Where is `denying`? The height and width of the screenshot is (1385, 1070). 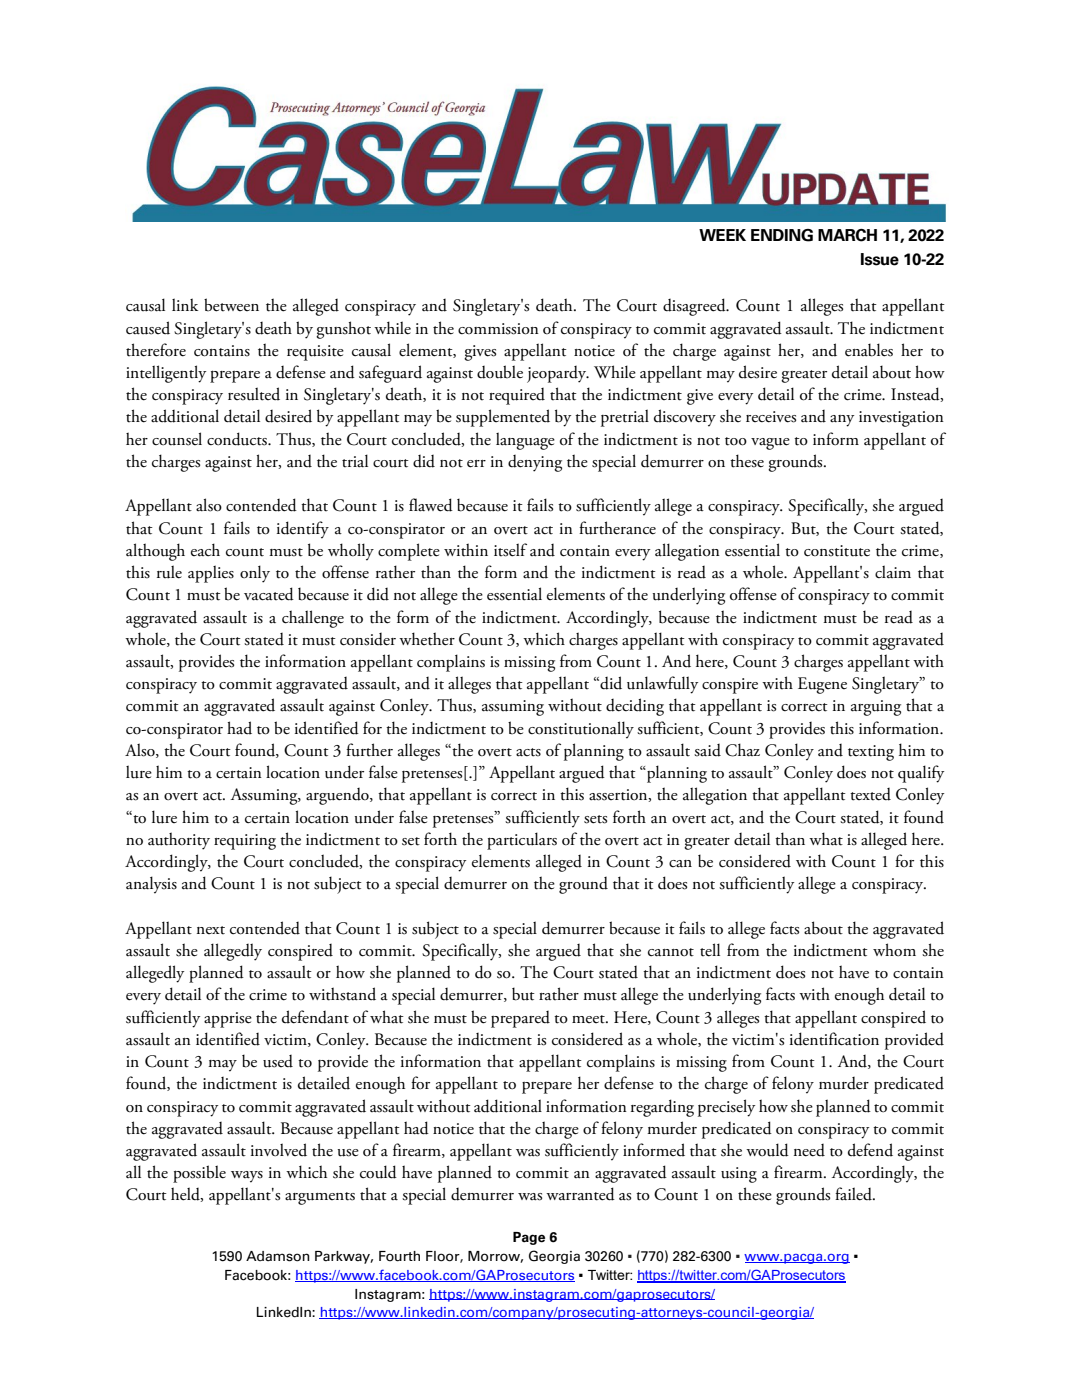
denying is located at coordinates (535, 463).
